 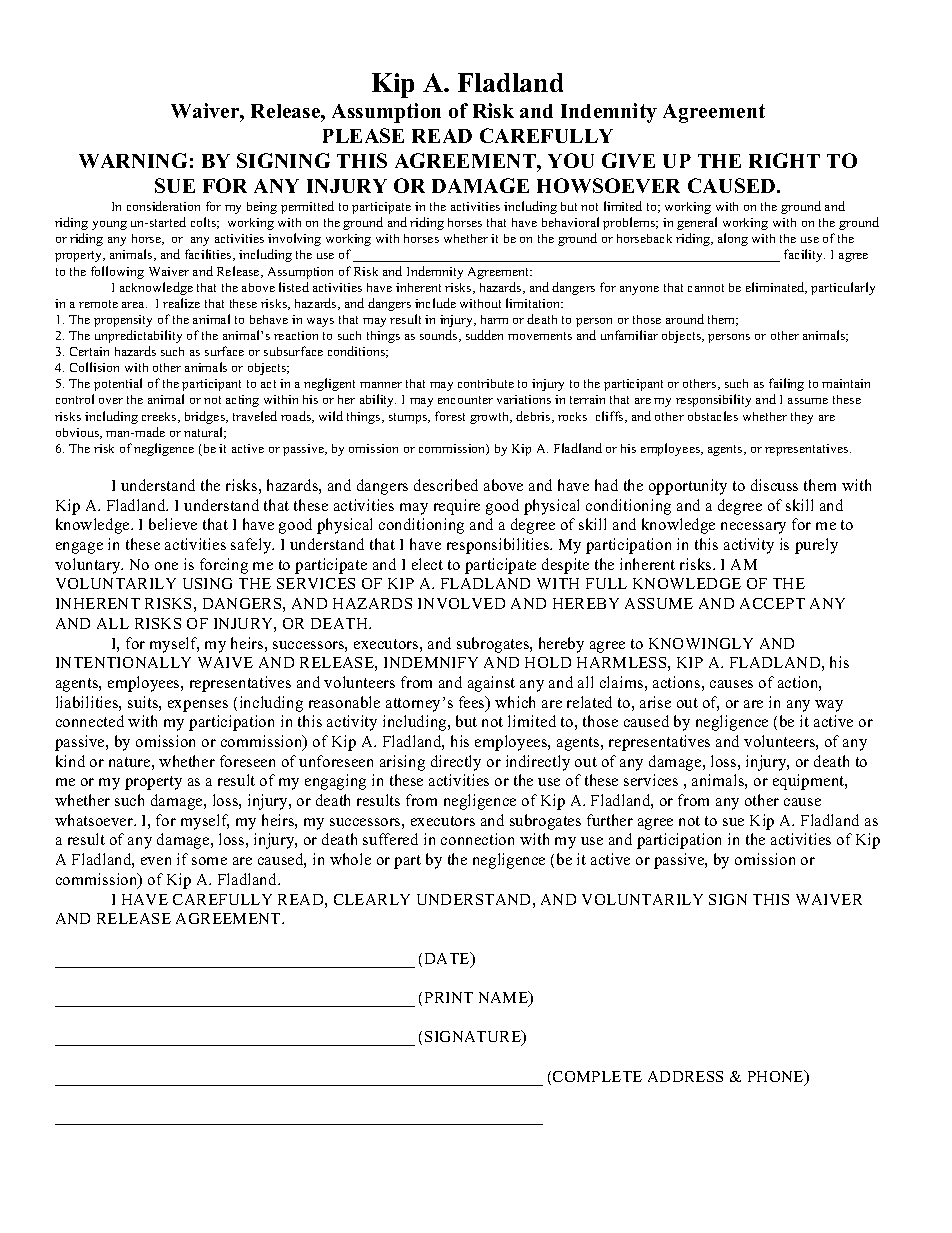 I want to click on NAME, so click(x=505, y=998).
